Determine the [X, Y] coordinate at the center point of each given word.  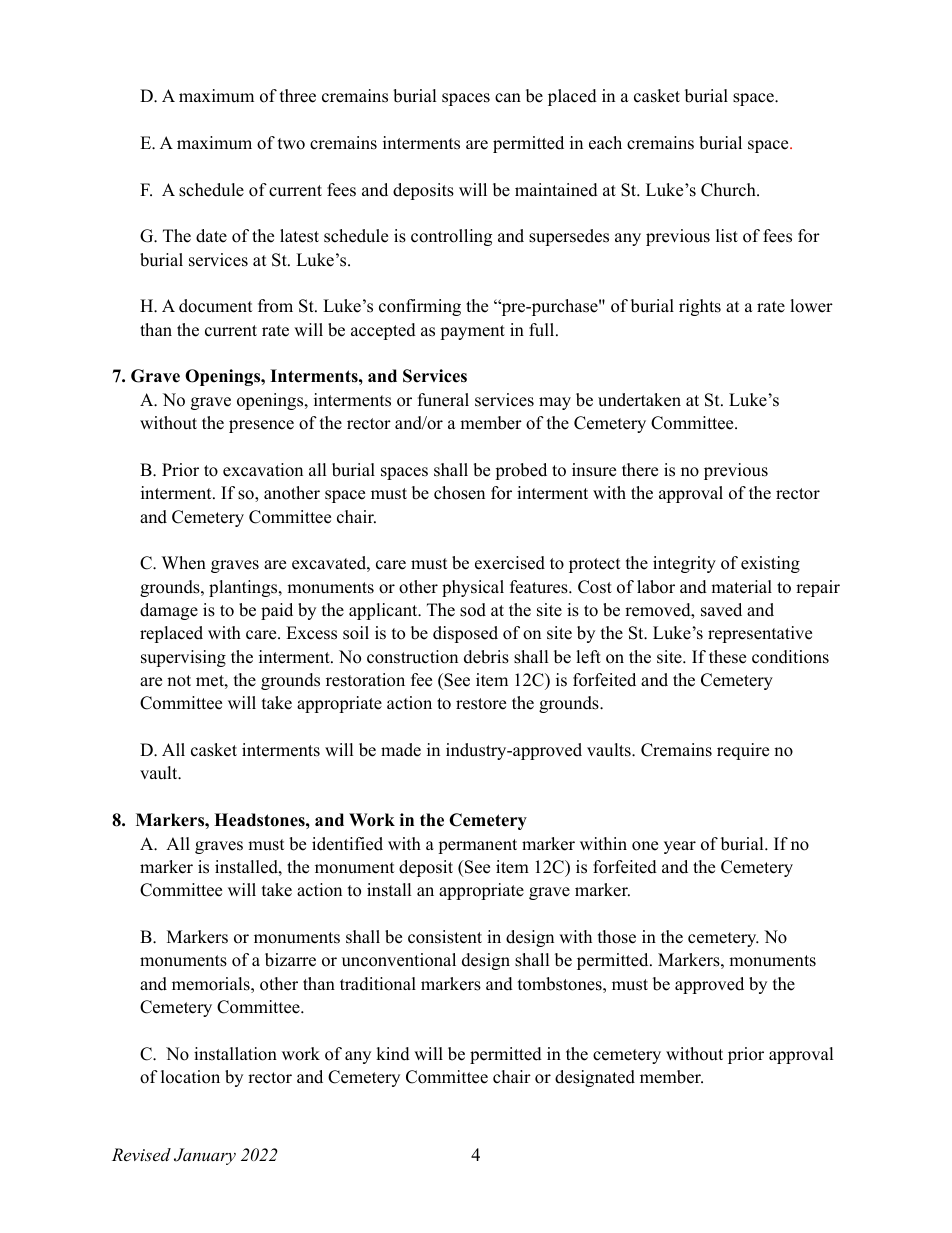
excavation [263, 470]
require [743, 751]
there [640, 470]
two [291, 144]
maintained [556, 190]
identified [347, 844]
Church [729, 190]
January [205, 1156]
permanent [477, 846]
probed [521, 471]
